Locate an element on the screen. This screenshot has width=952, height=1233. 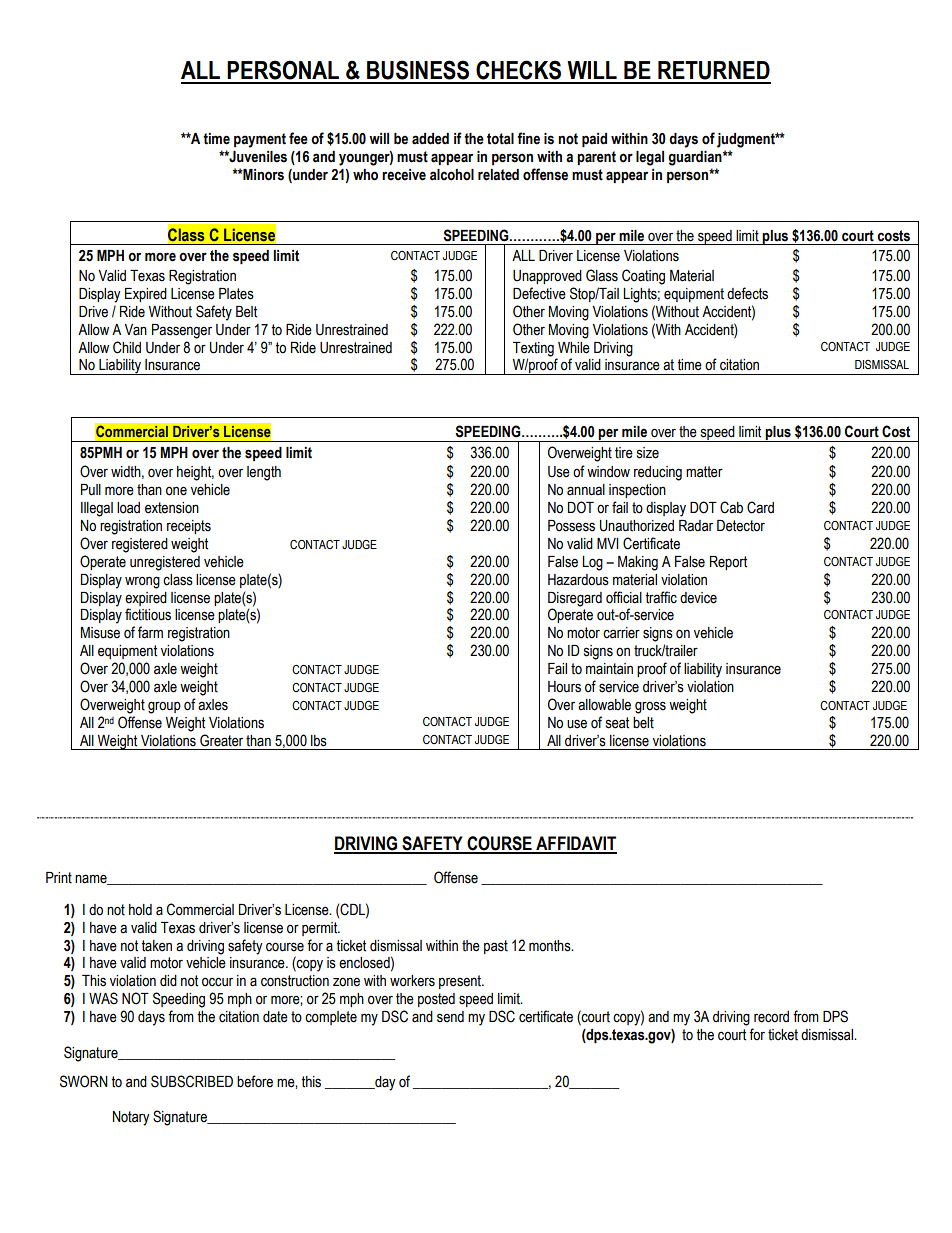
payment is located at coordinates (260, 140).
